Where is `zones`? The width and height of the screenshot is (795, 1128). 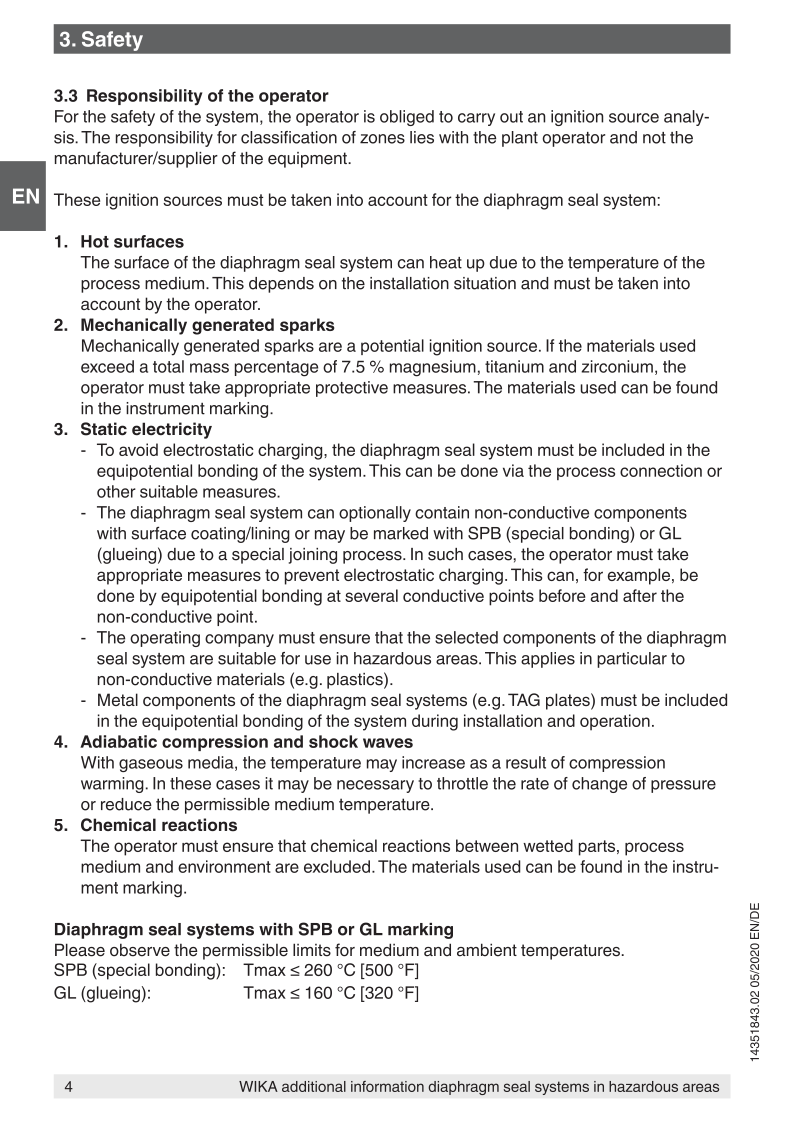
zones is located at coordinates (382, 139).
